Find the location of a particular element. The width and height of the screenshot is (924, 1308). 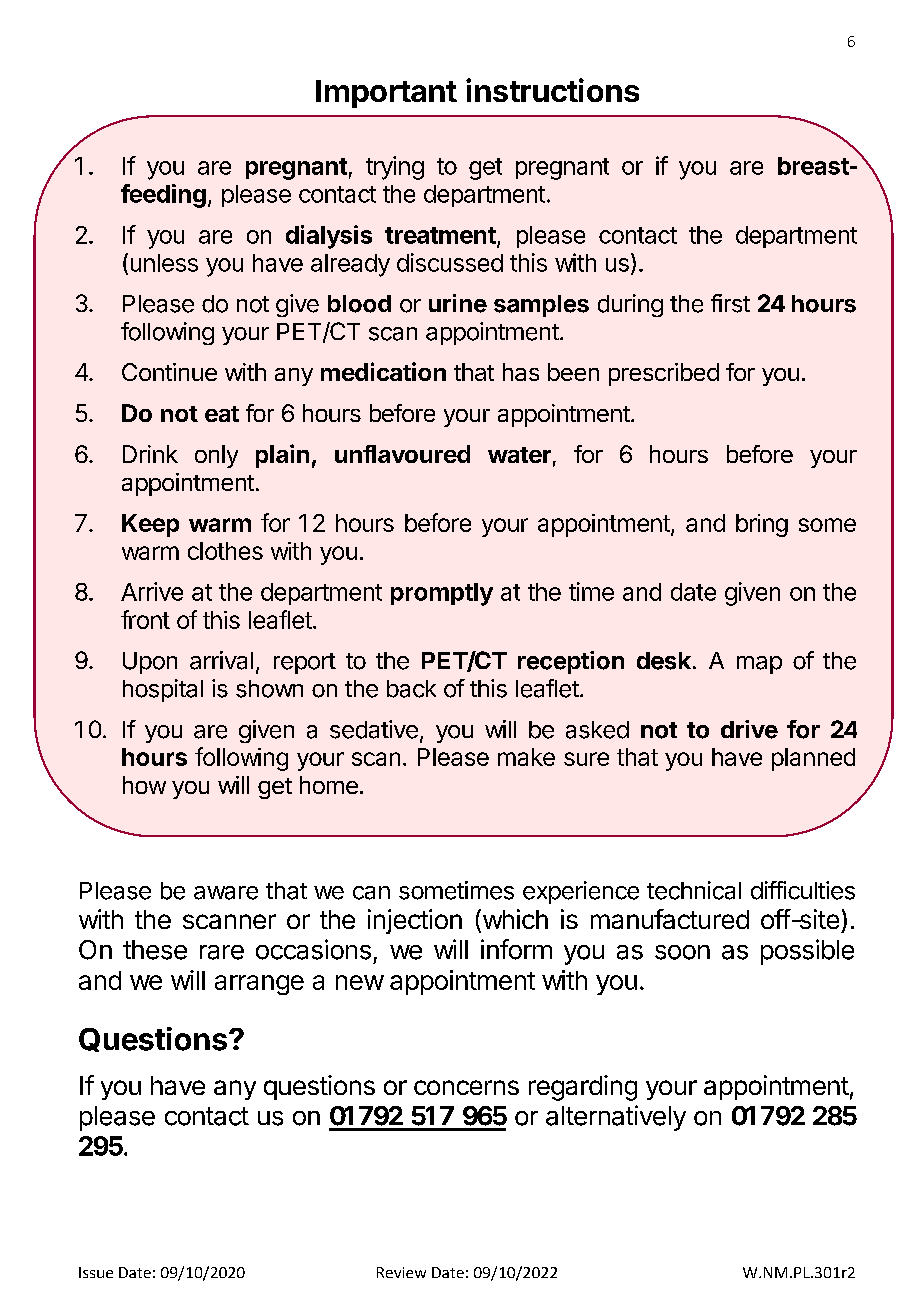

Review is located at coordinates (401, 1272).
